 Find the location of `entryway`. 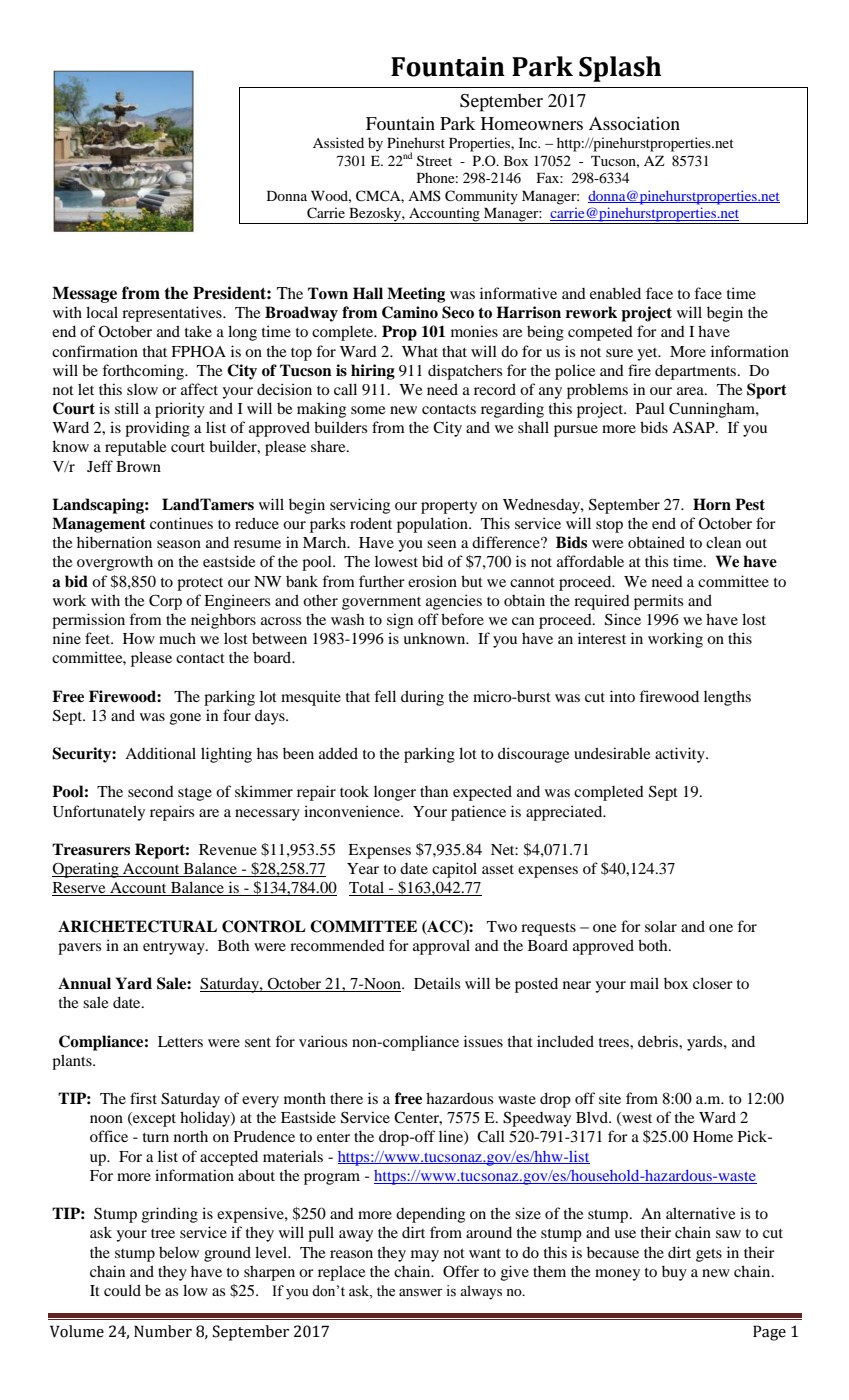

entryway is located at coordinates (175, 948).
